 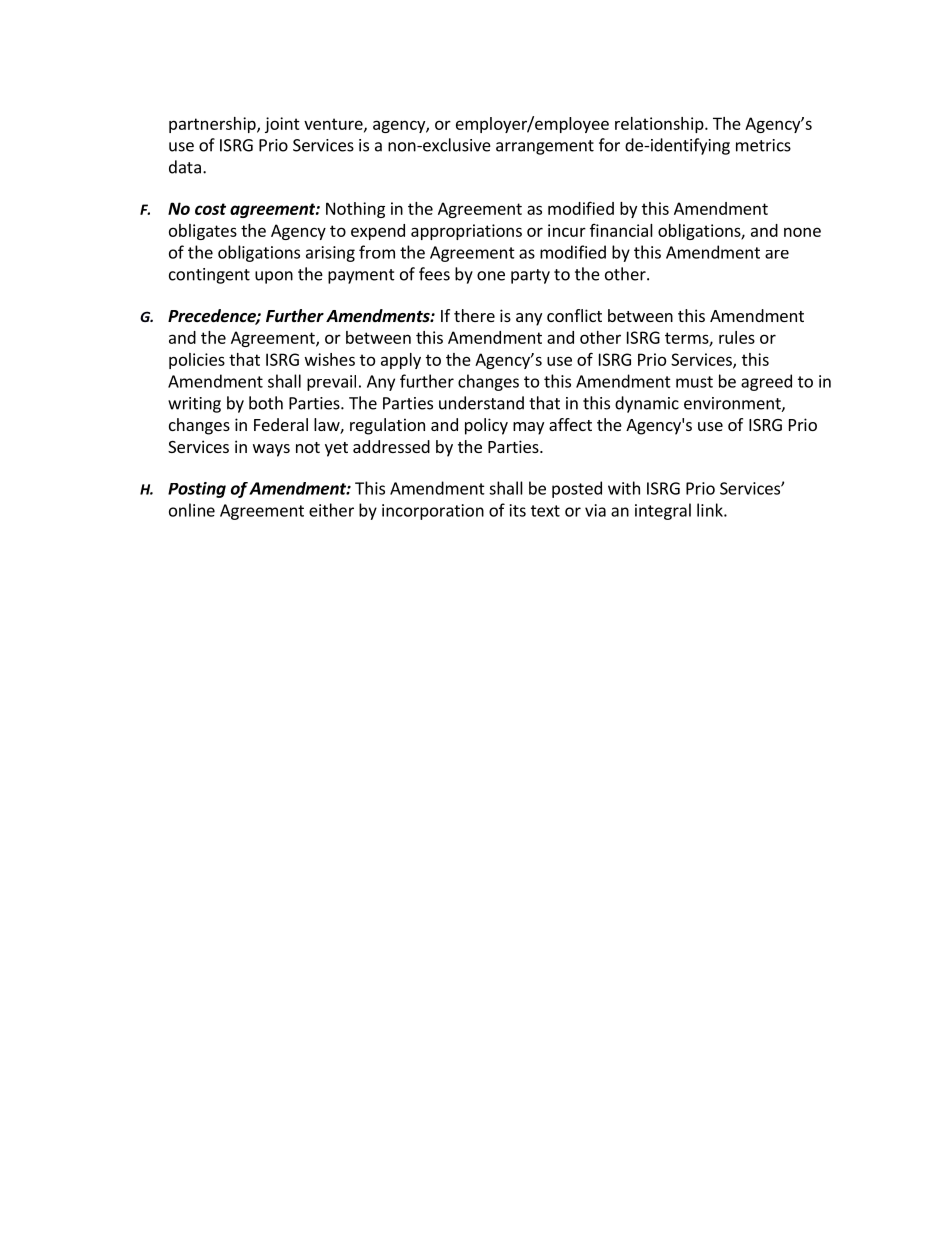 What do you see at coordinates (274, 277) in the image?
I see `upon` at bounding box center [274, 277].
